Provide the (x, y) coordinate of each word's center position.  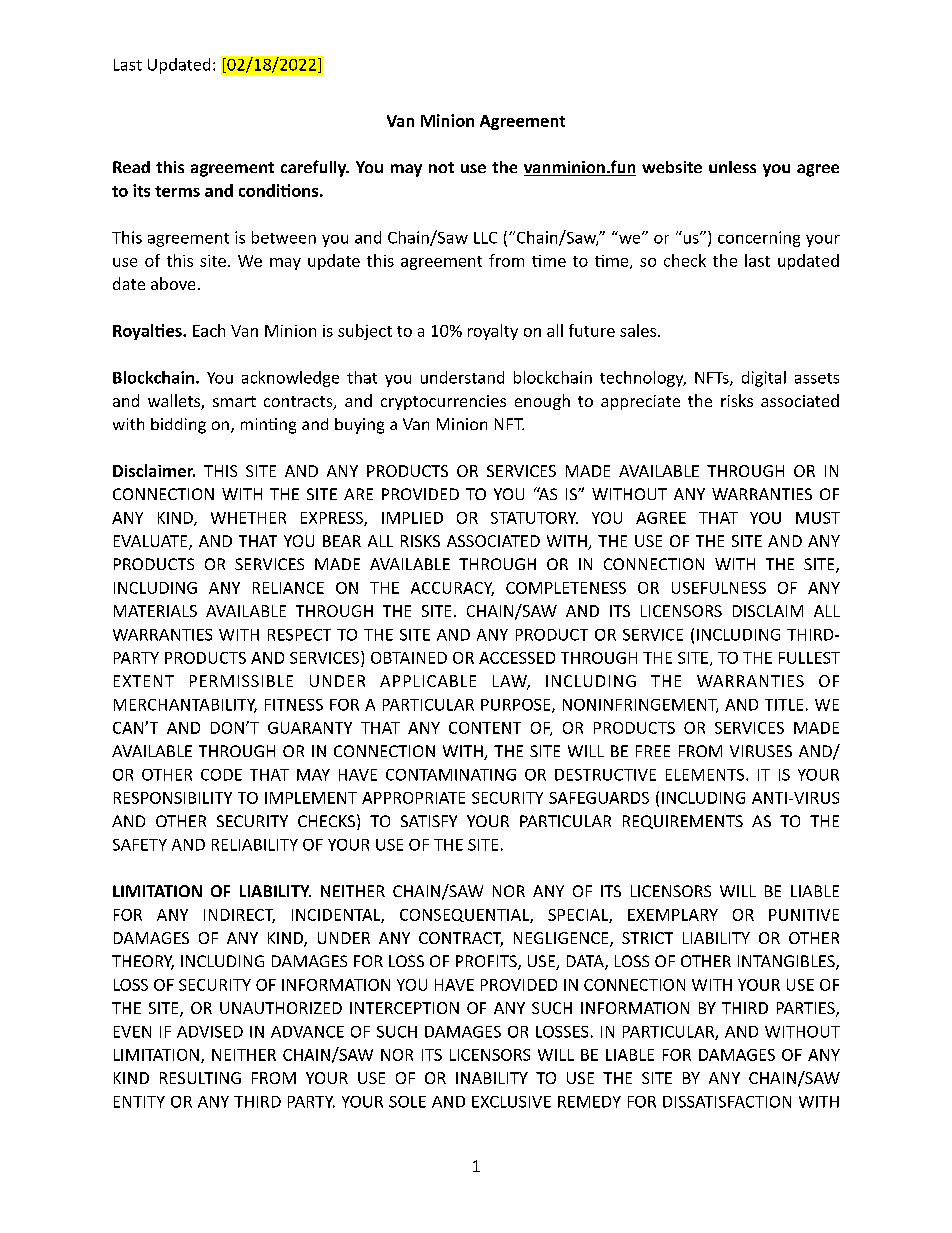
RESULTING (200, 1078)
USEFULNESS (719, 588)
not (441, 167)
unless (732, 167)
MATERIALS (155, 611)
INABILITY (492, 1078)
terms (177, 191)
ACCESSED (517, 658)
